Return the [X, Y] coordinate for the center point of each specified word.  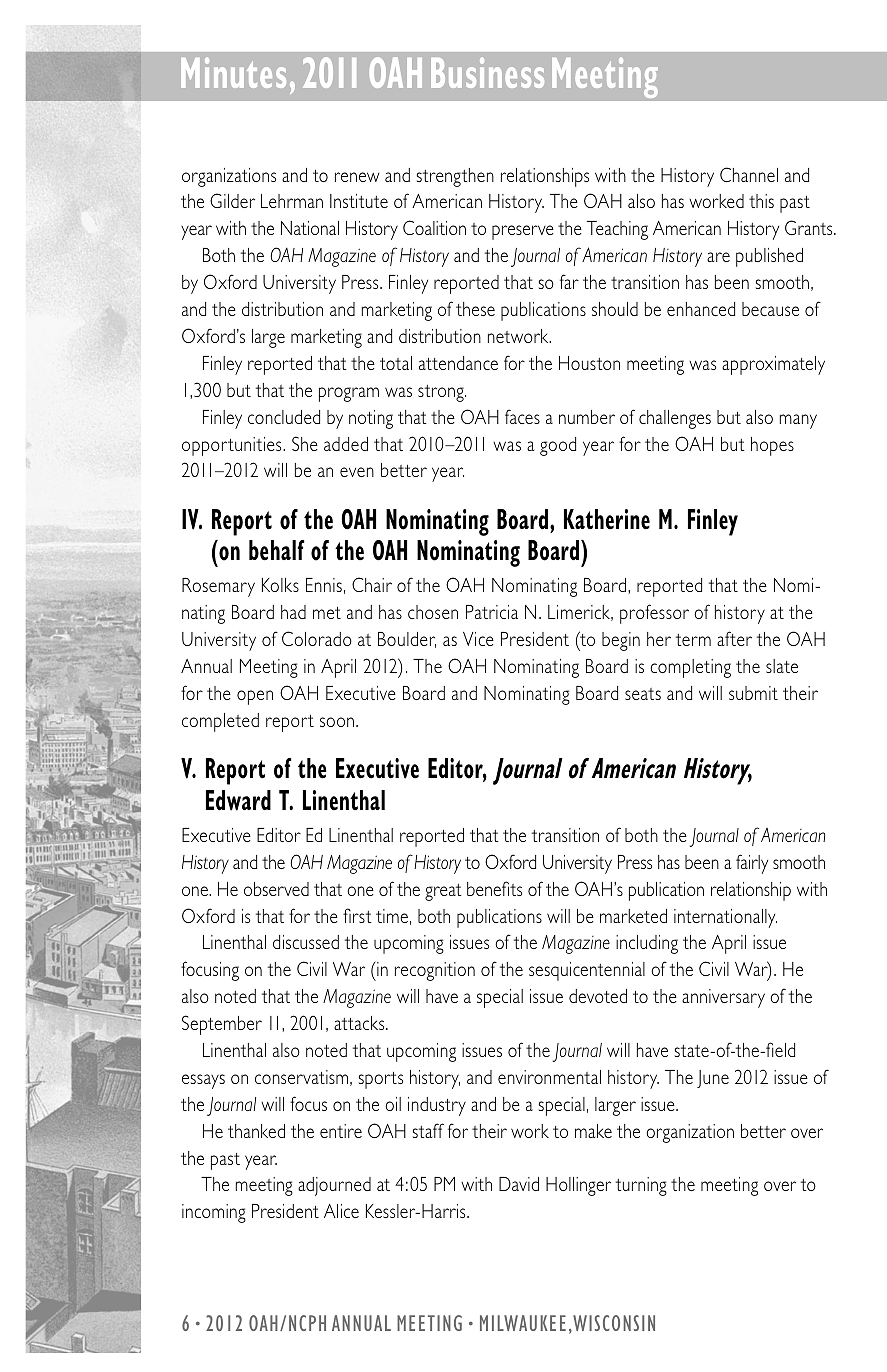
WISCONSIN [614, 1323]
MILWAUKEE [523, 1323]
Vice [478, 639]
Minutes [233, 72]
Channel [749, 174]
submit [753, 693]
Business [487, 72]
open [255, 697]
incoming [214, 1213]
